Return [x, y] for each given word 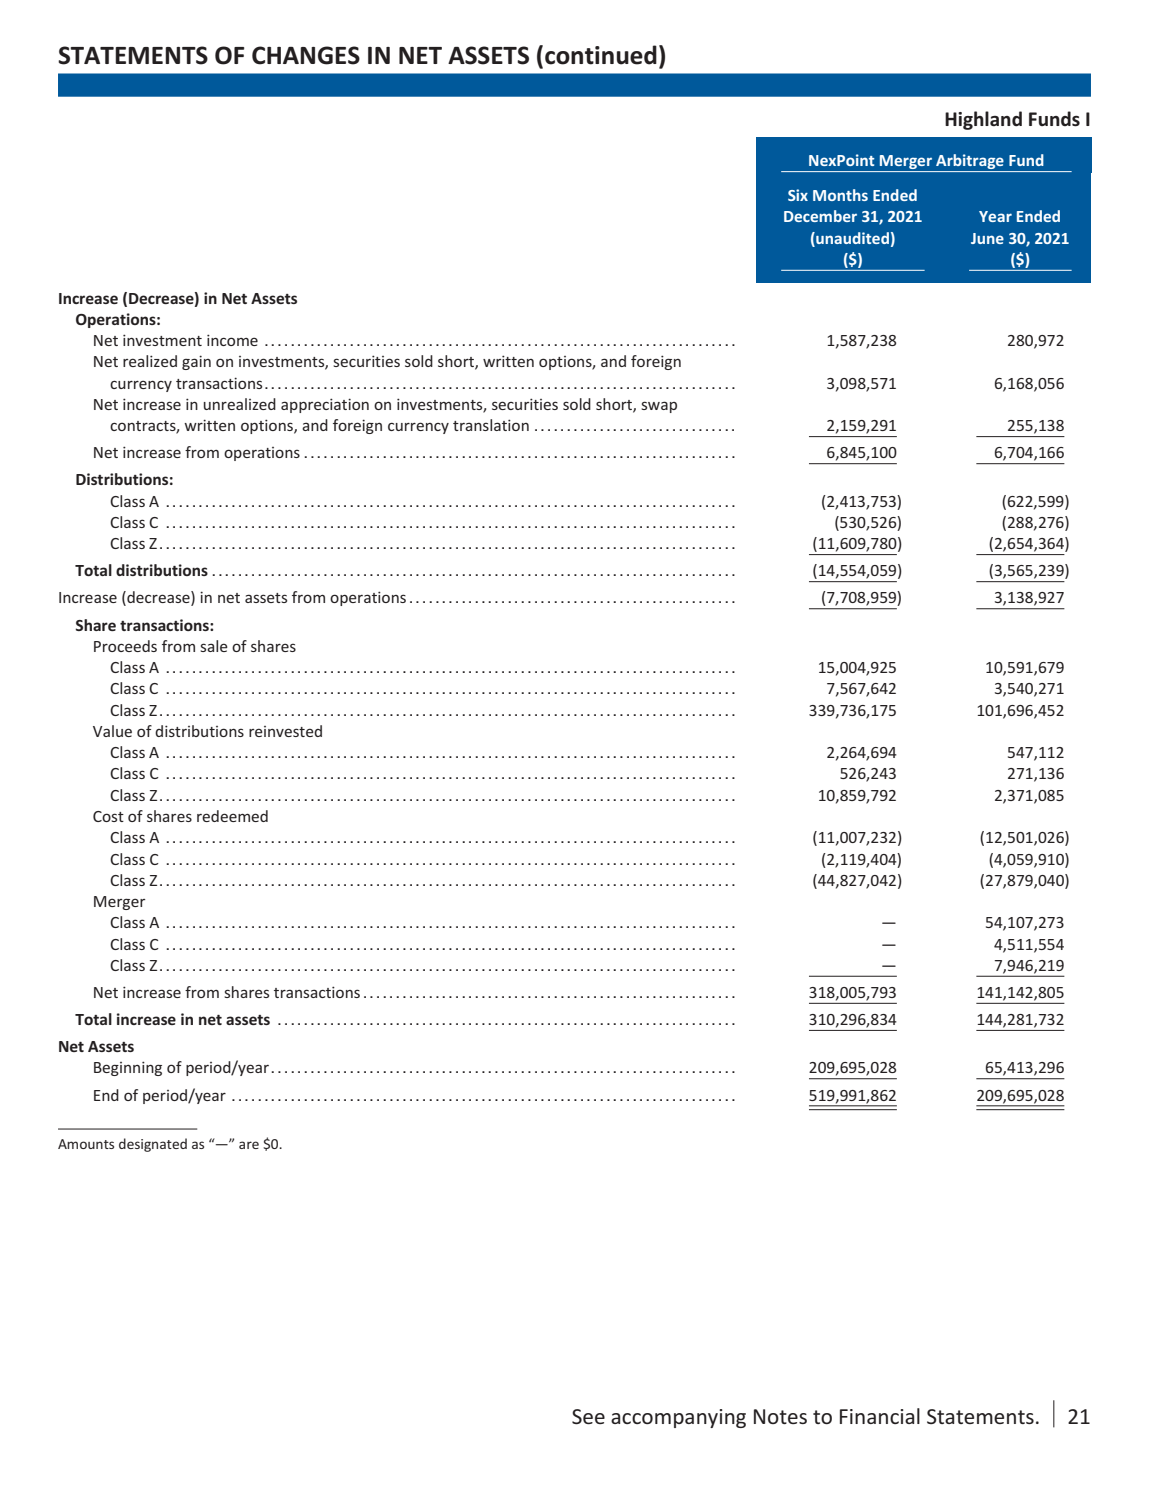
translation [491, 425]
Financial [880, 1416]
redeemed [232, 816]
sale [214, 646]
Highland [983, 120]
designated [153, 1145]
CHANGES [306, 55]
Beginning [128, 1068]
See [588, 1416]
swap [659, 407]
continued [601, 55]
